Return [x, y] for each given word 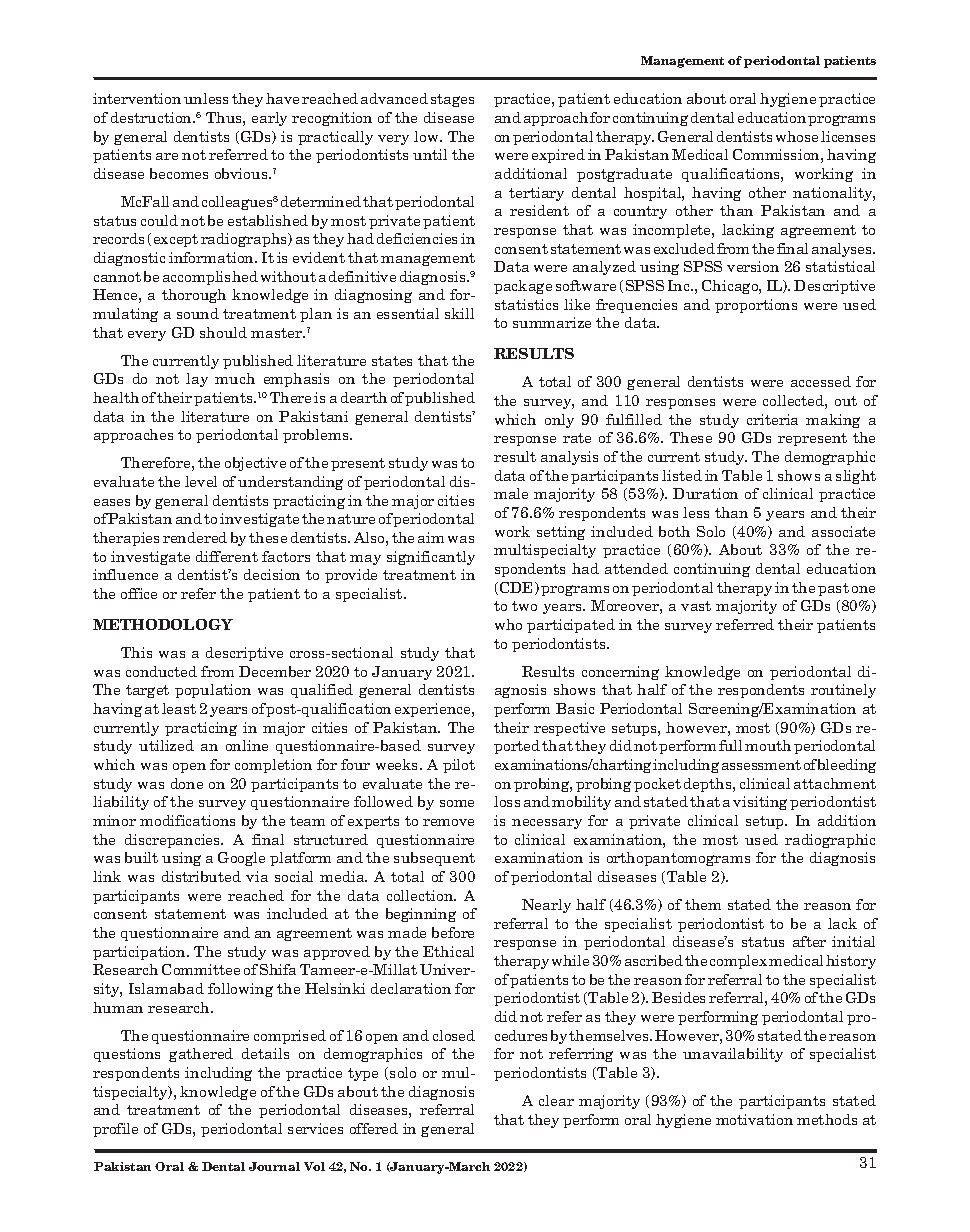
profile [115, 1130]
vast [696, 606]
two [524, 606]
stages [452, 100]
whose [797, 136]
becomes [179, 173]
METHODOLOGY [163, 624]
